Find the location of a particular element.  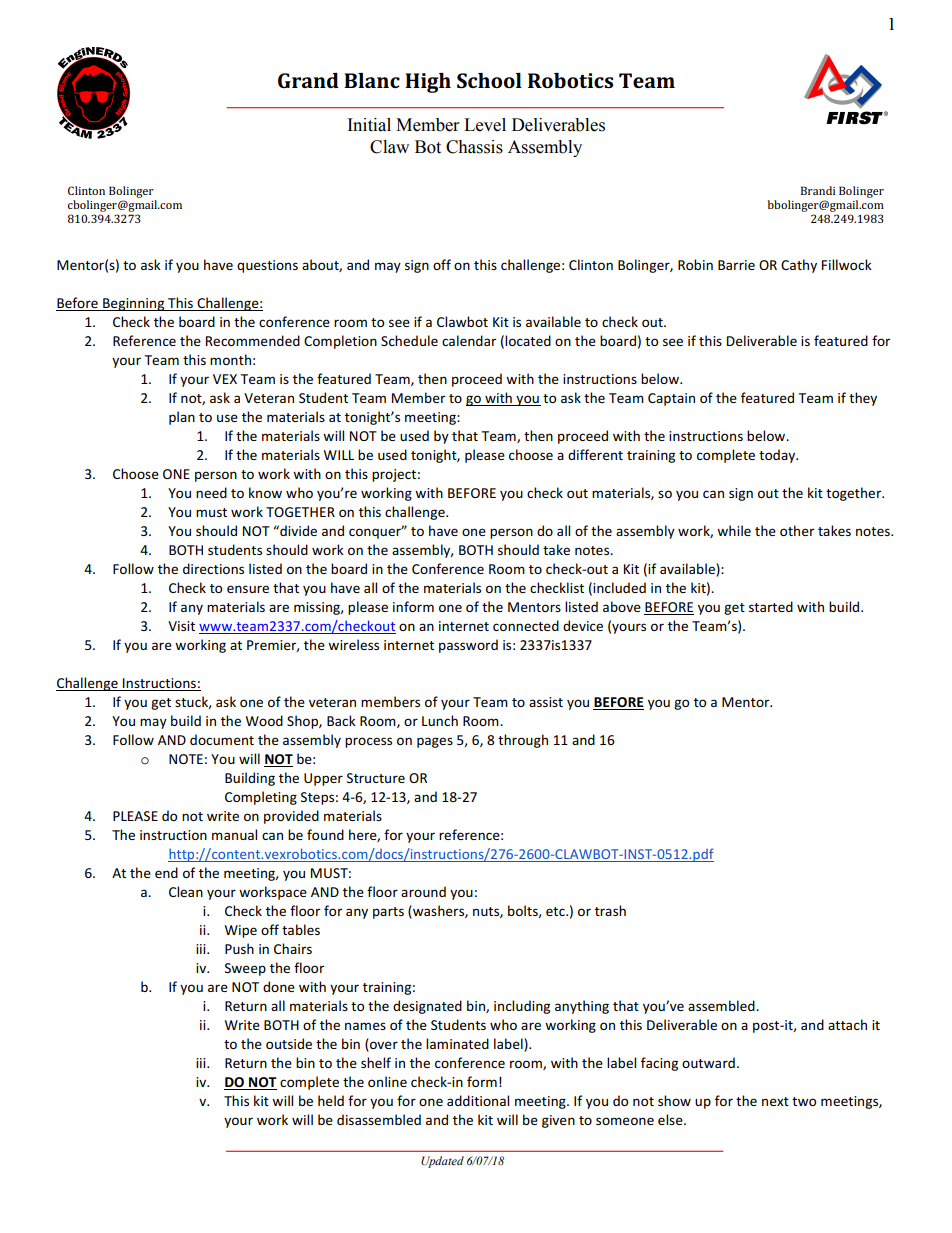

Grand is located at coordinates (308, 80).
